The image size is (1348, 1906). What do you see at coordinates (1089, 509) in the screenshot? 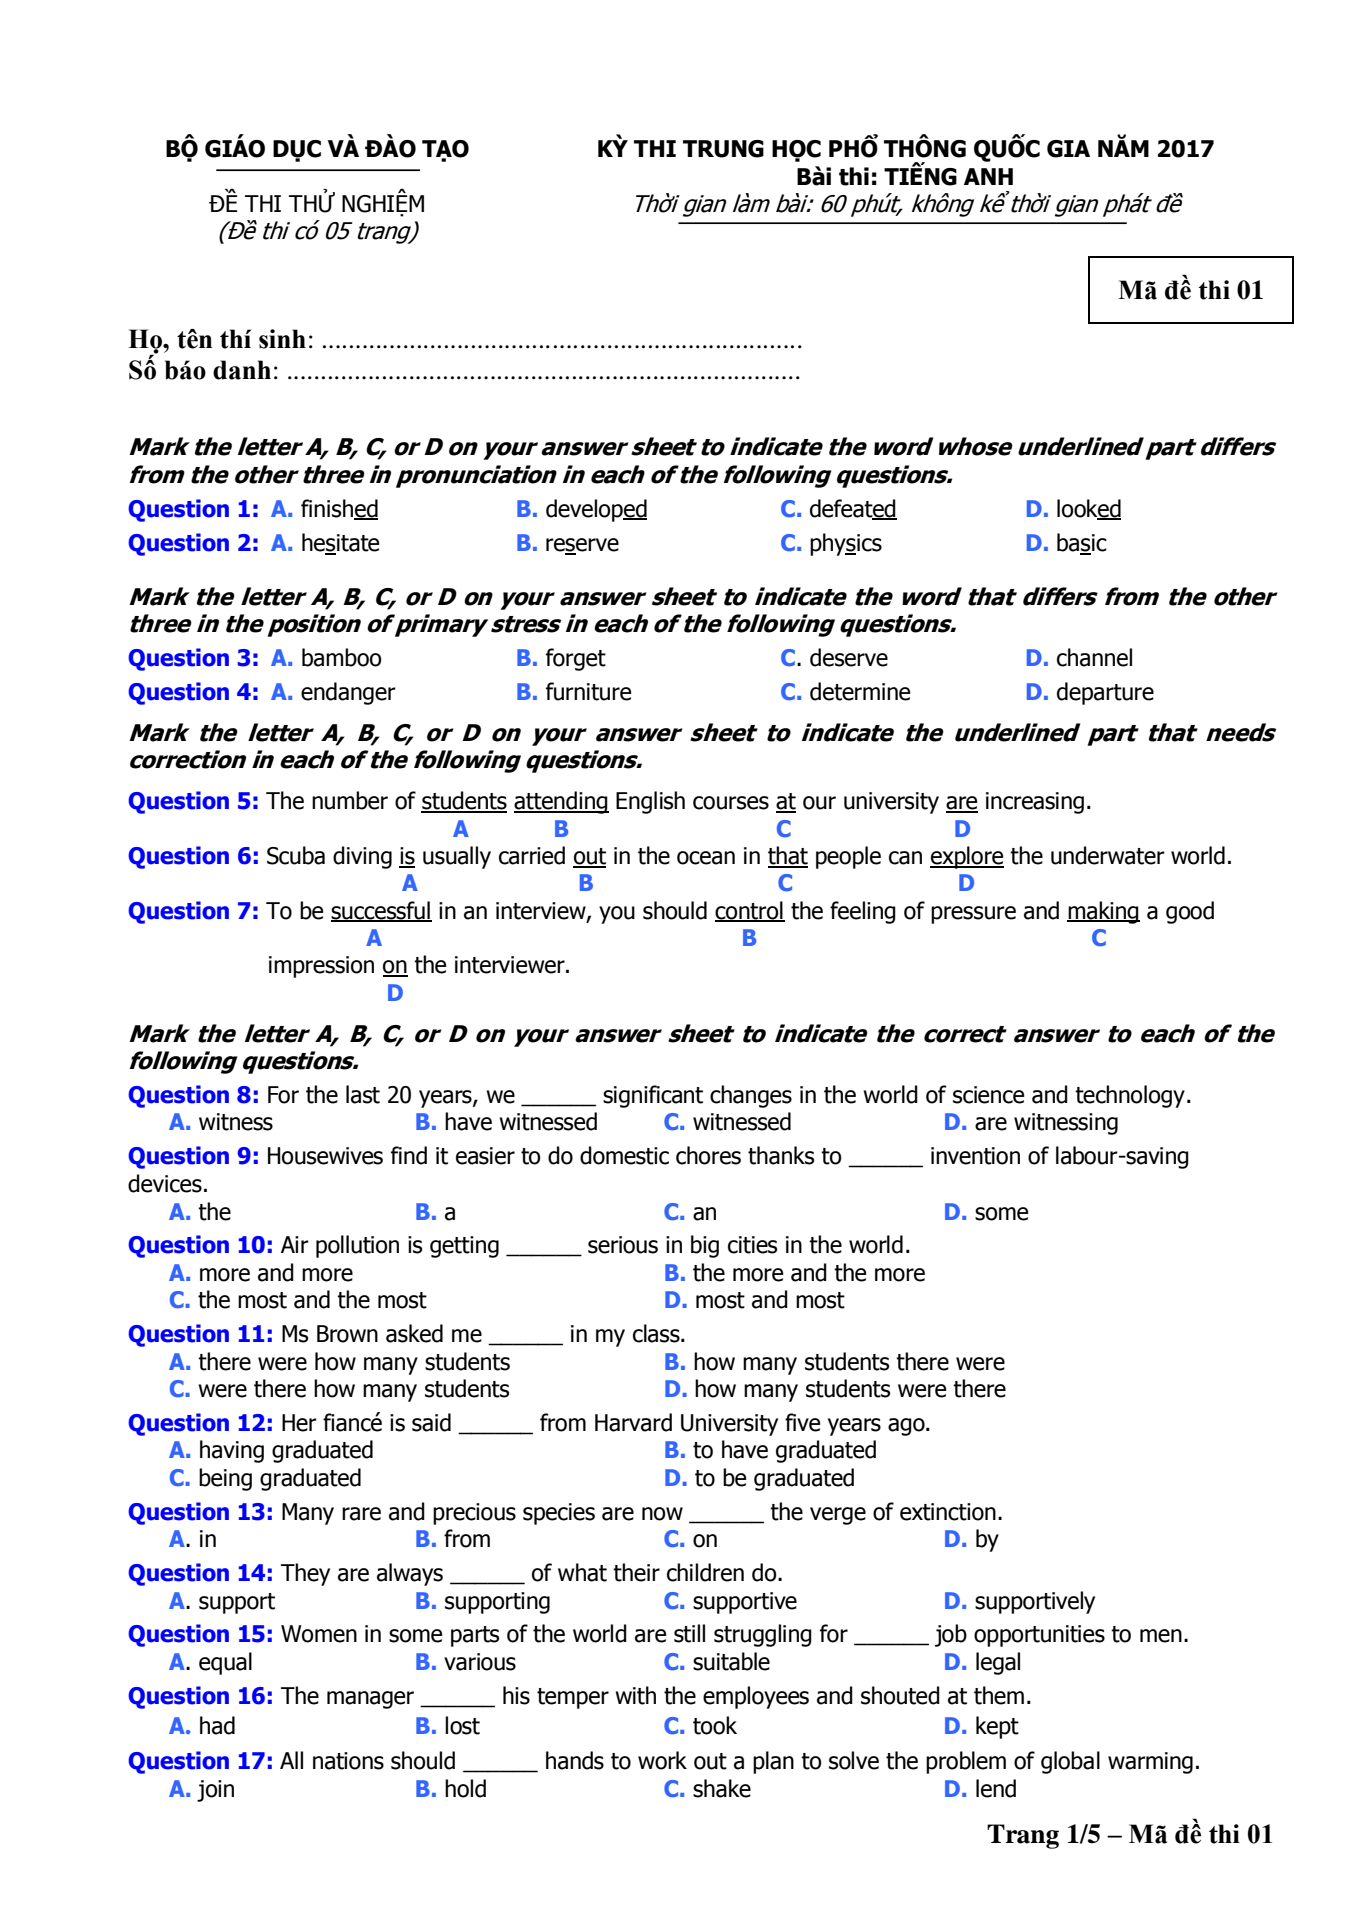
I see `looked` at bounding box center [1089, 509].
